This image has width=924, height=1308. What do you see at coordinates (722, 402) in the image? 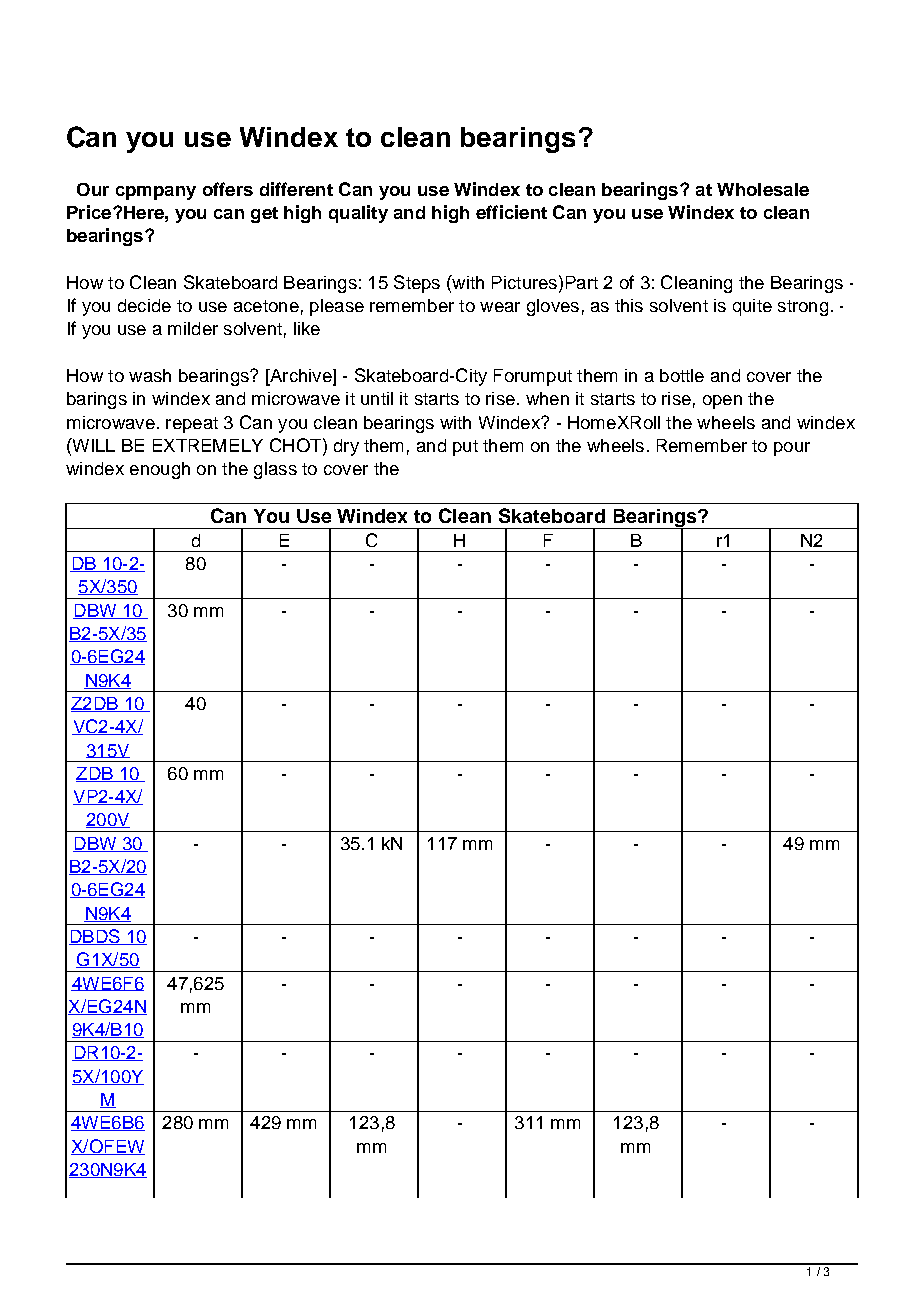
I see `open` at bounding box center [722, 402].
